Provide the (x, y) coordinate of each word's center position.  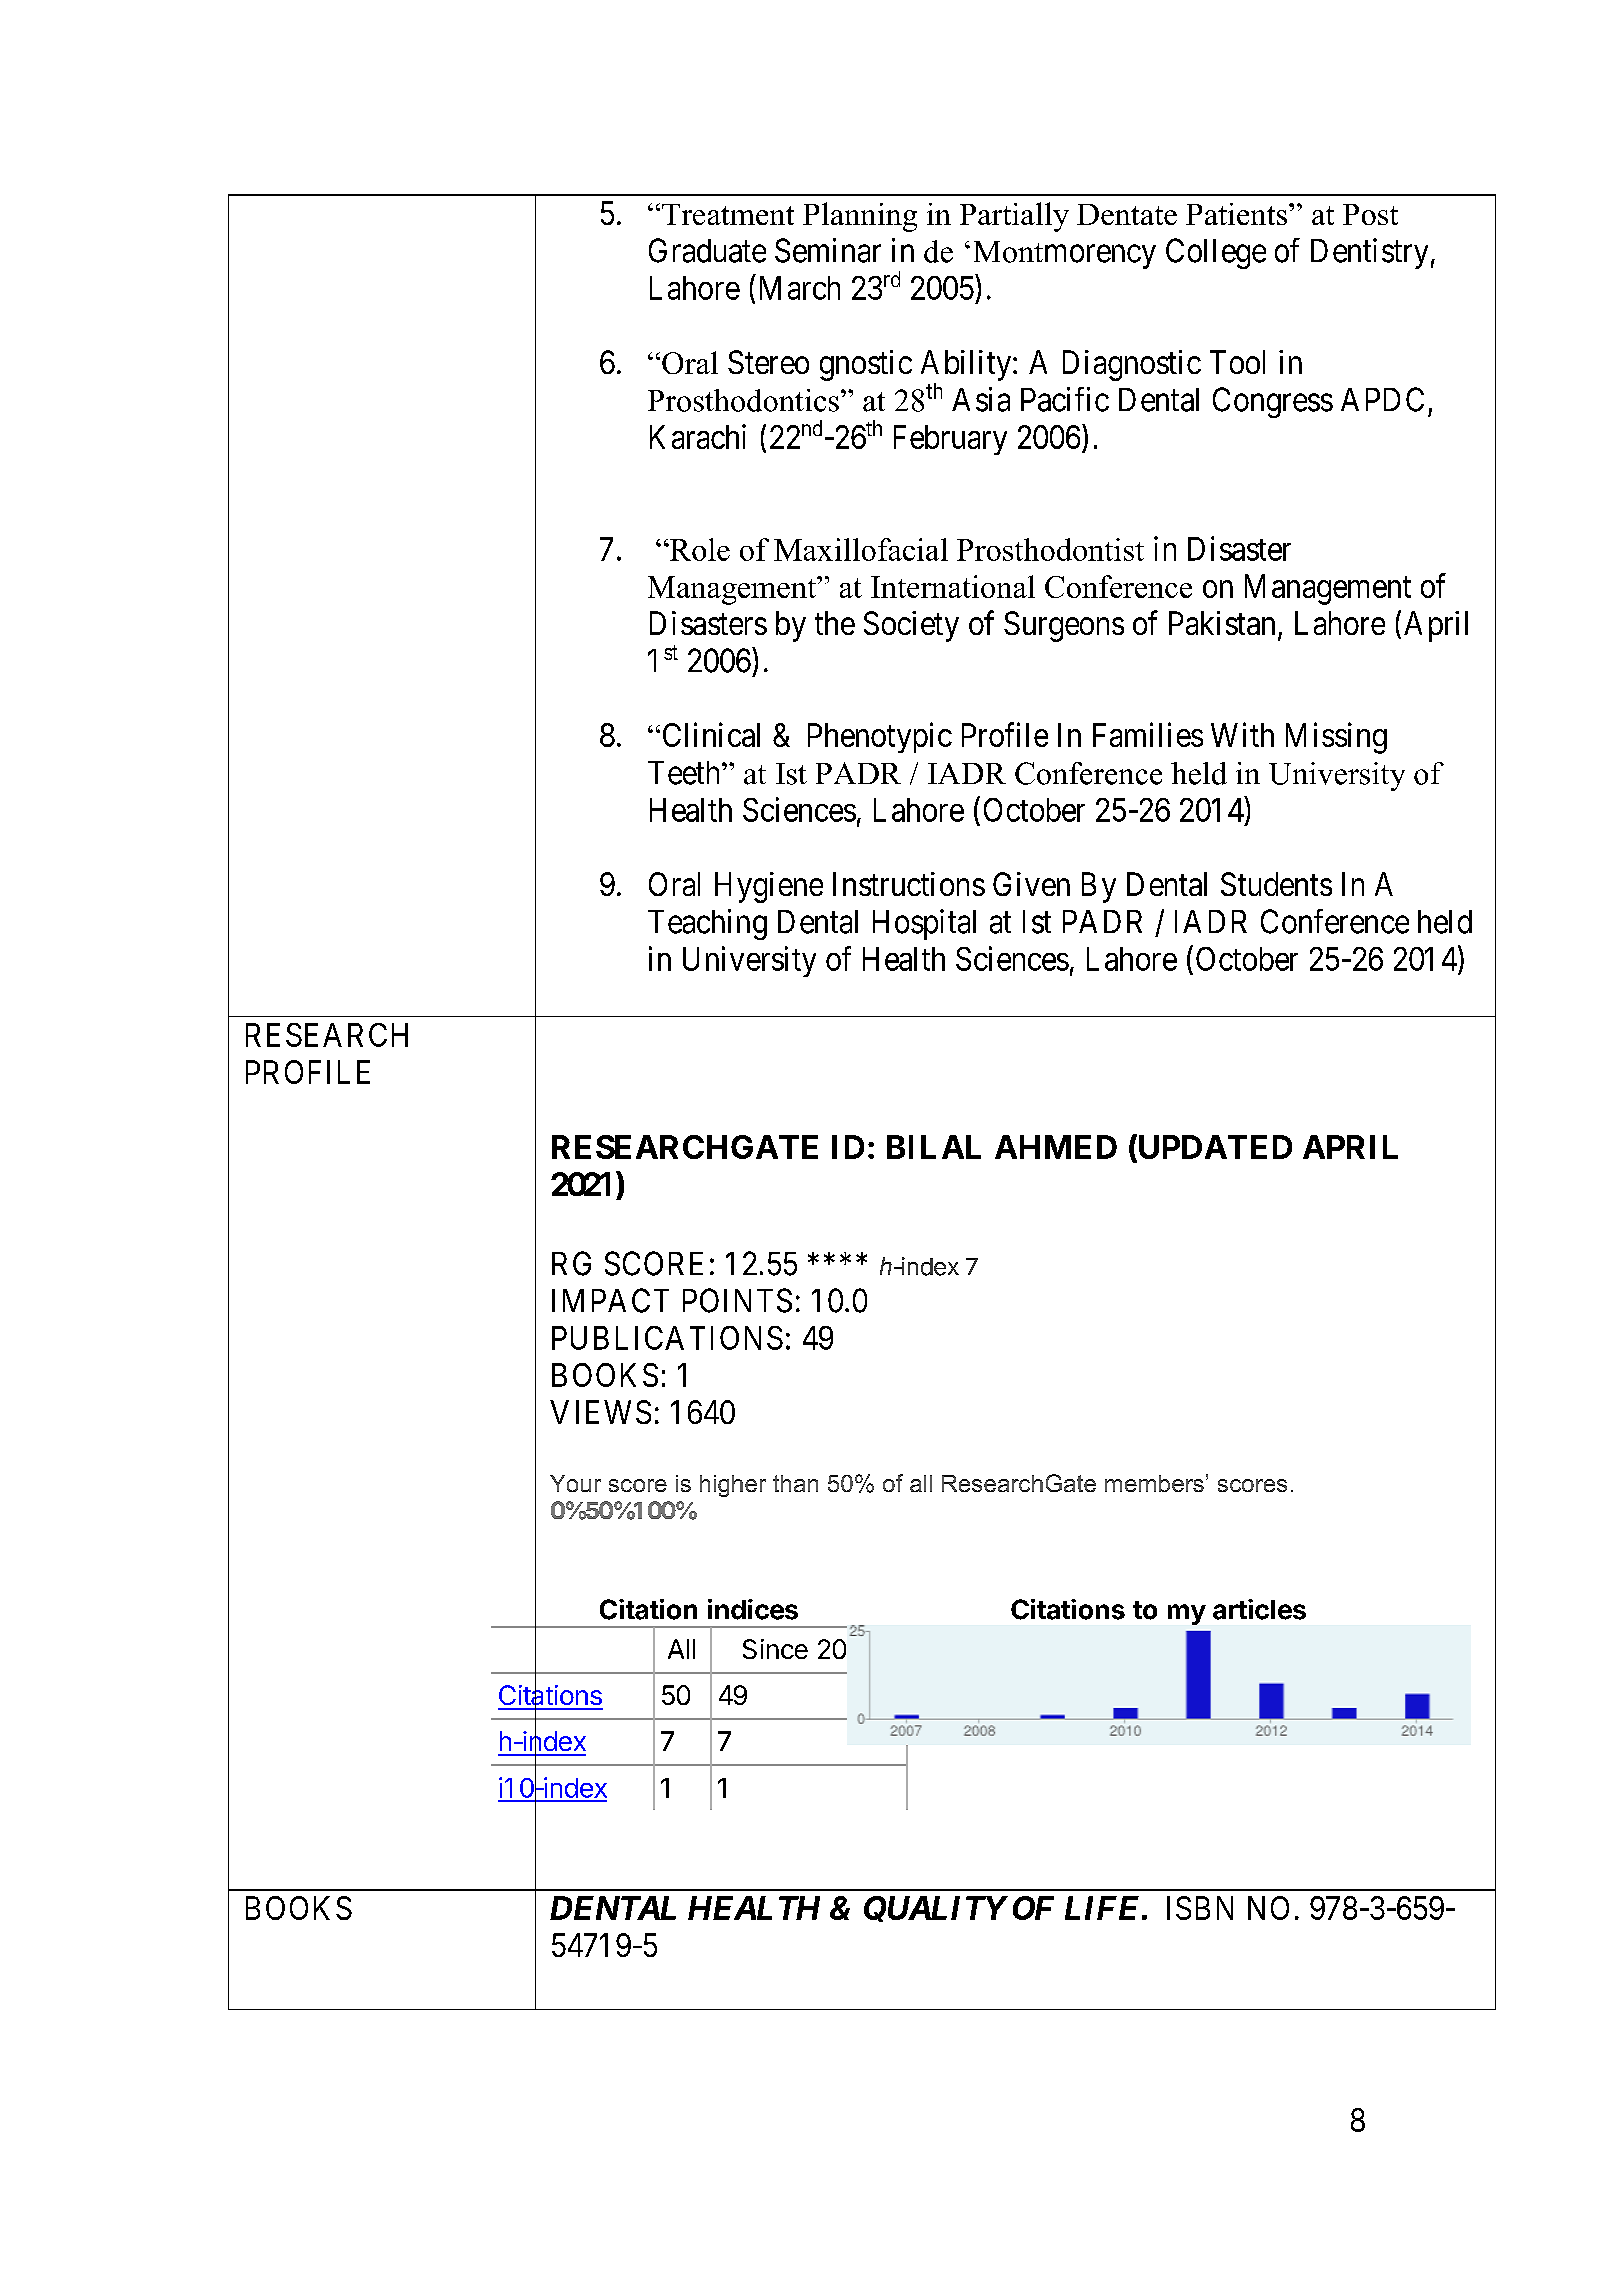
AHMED (1056, 1147)
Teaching (707, 924)
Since (775, 1649)
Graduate (707, 250)
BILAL (934, 1147)
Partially (1014, 217)
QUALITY (935, 1909)
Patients (1238, 214)
